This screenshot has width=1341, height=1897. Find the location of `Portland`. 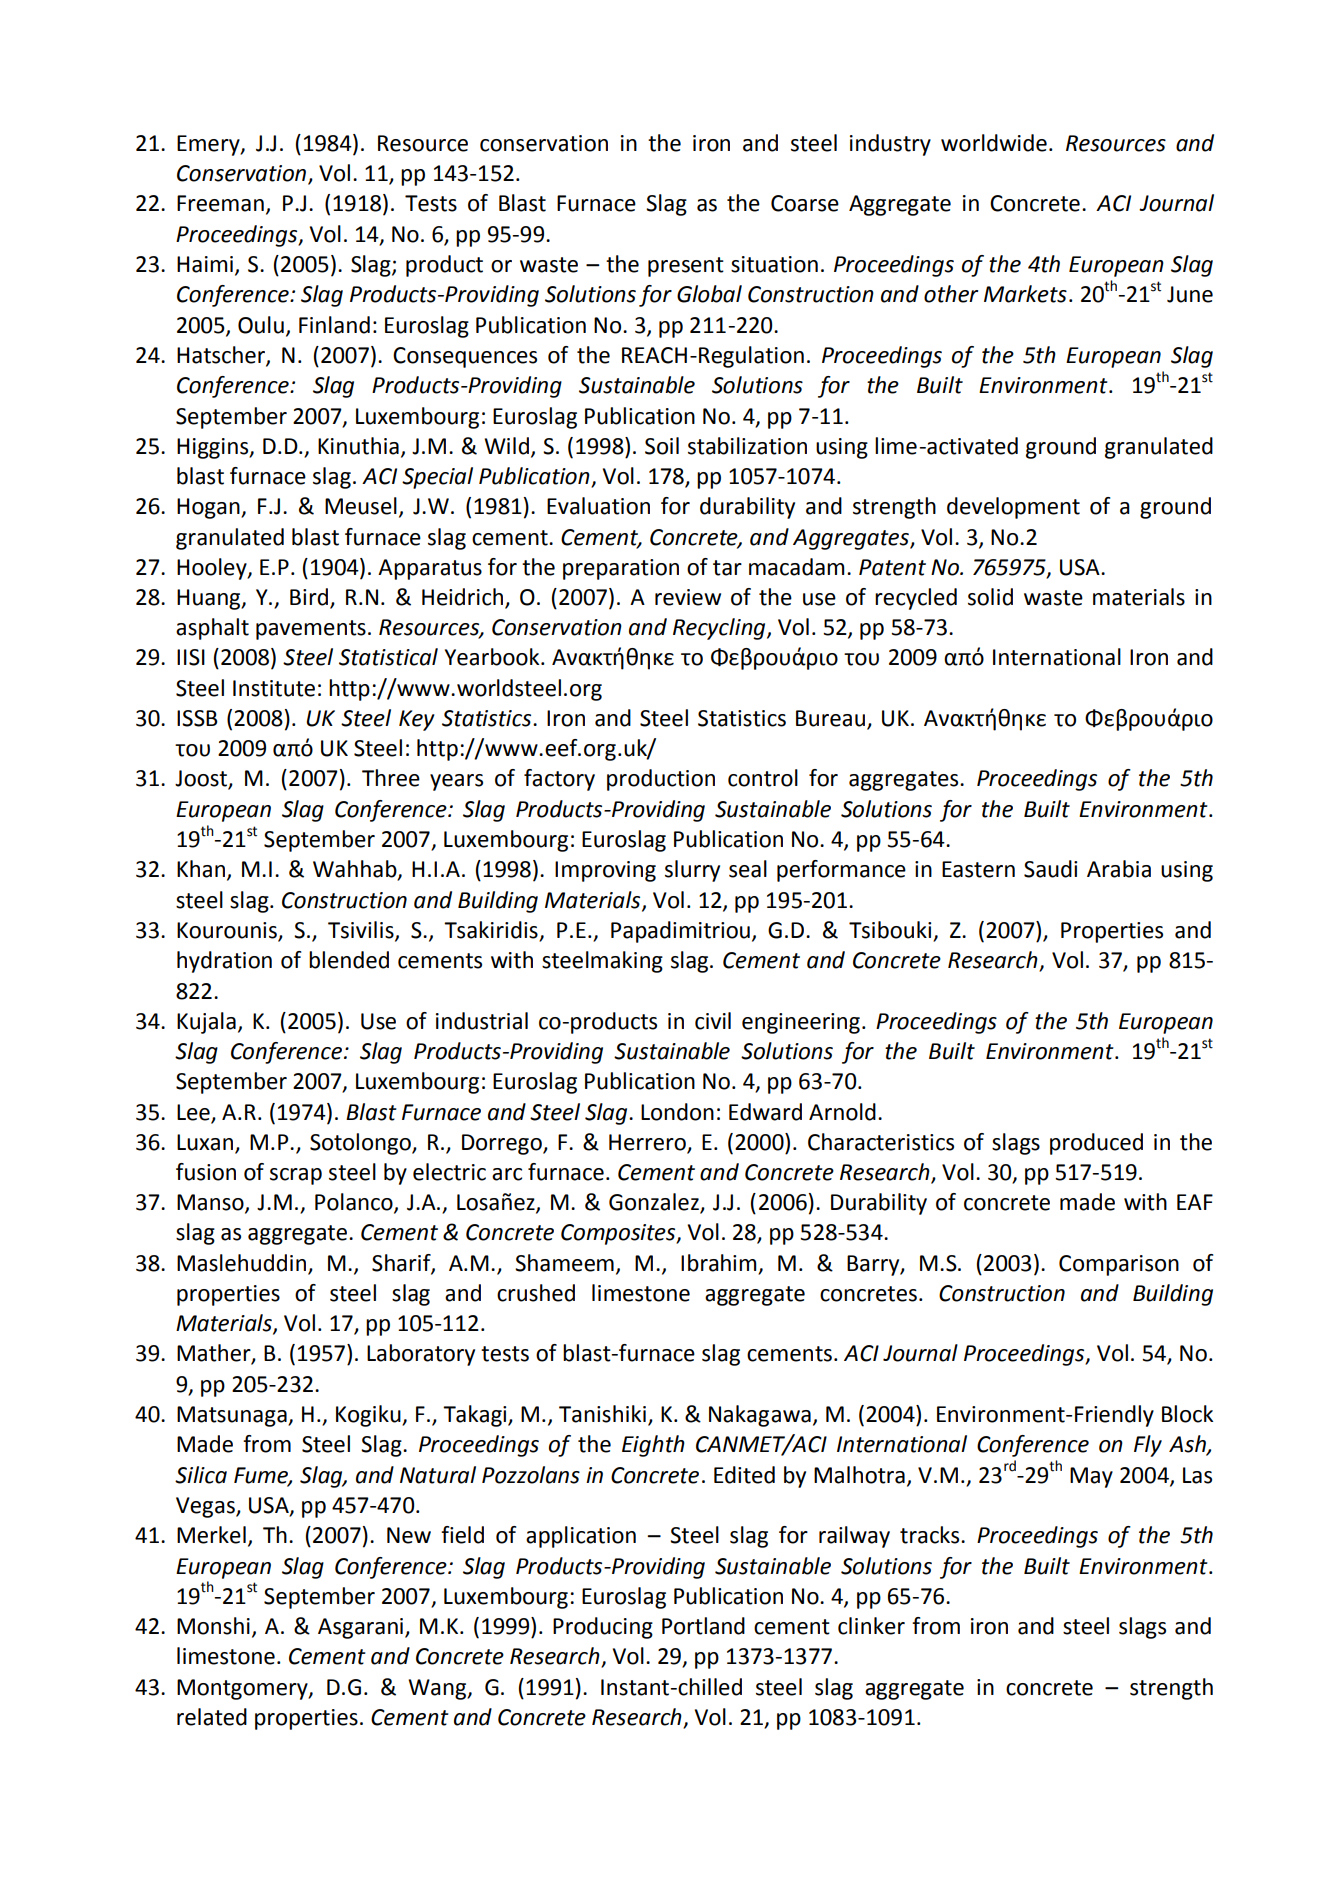

Portland is located at coordinates (703, 1626).
